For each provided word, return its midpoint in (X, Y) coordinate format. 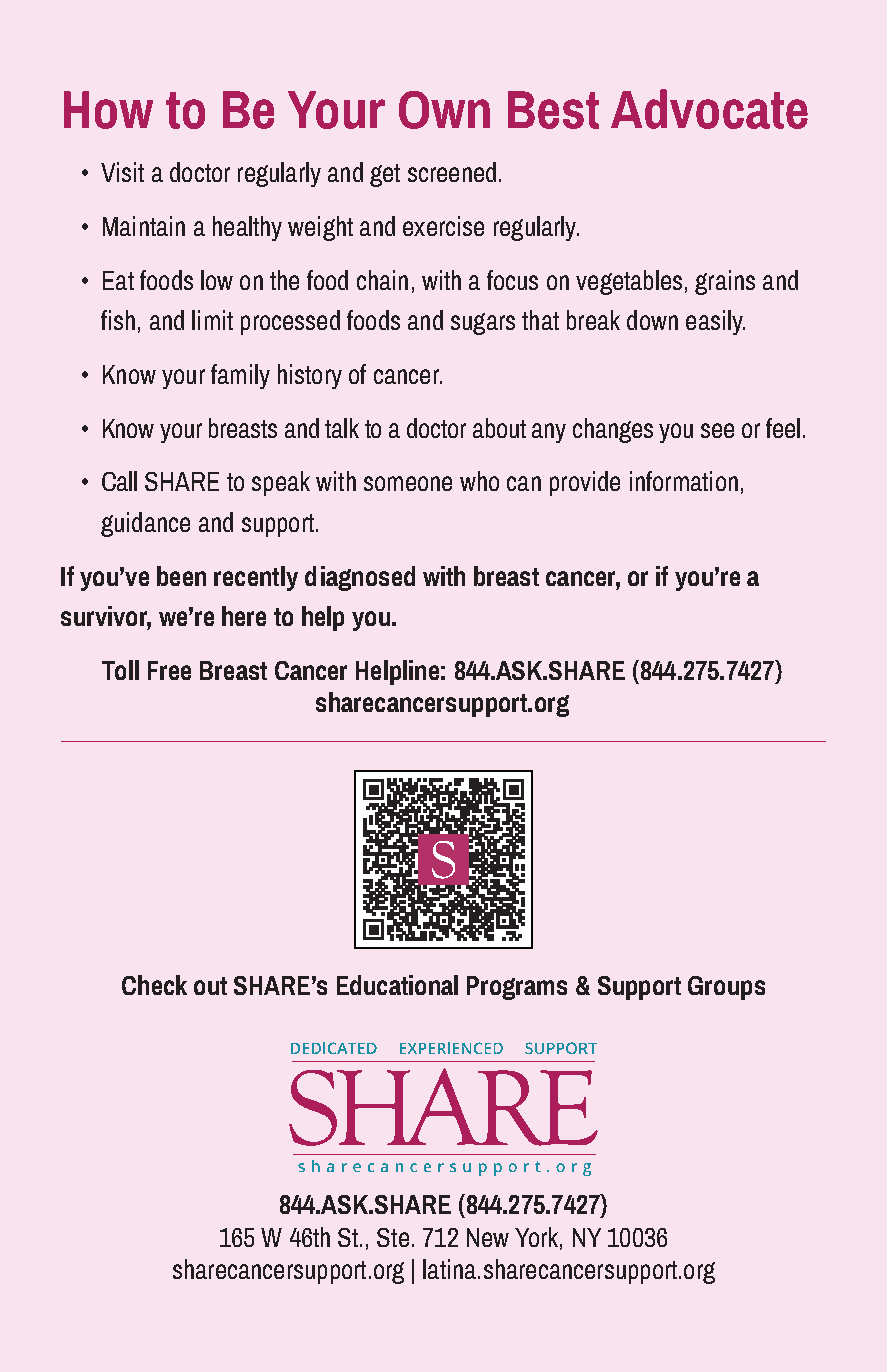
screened (452, 172)
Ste (393, 1237)
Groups (726, 988)
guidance (145, 524)
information (684, 481)
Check (154, 985)
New (488, 1237)
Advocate (709, 109)
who (479, 481)
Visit (122, 172)
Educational (397, 985)
